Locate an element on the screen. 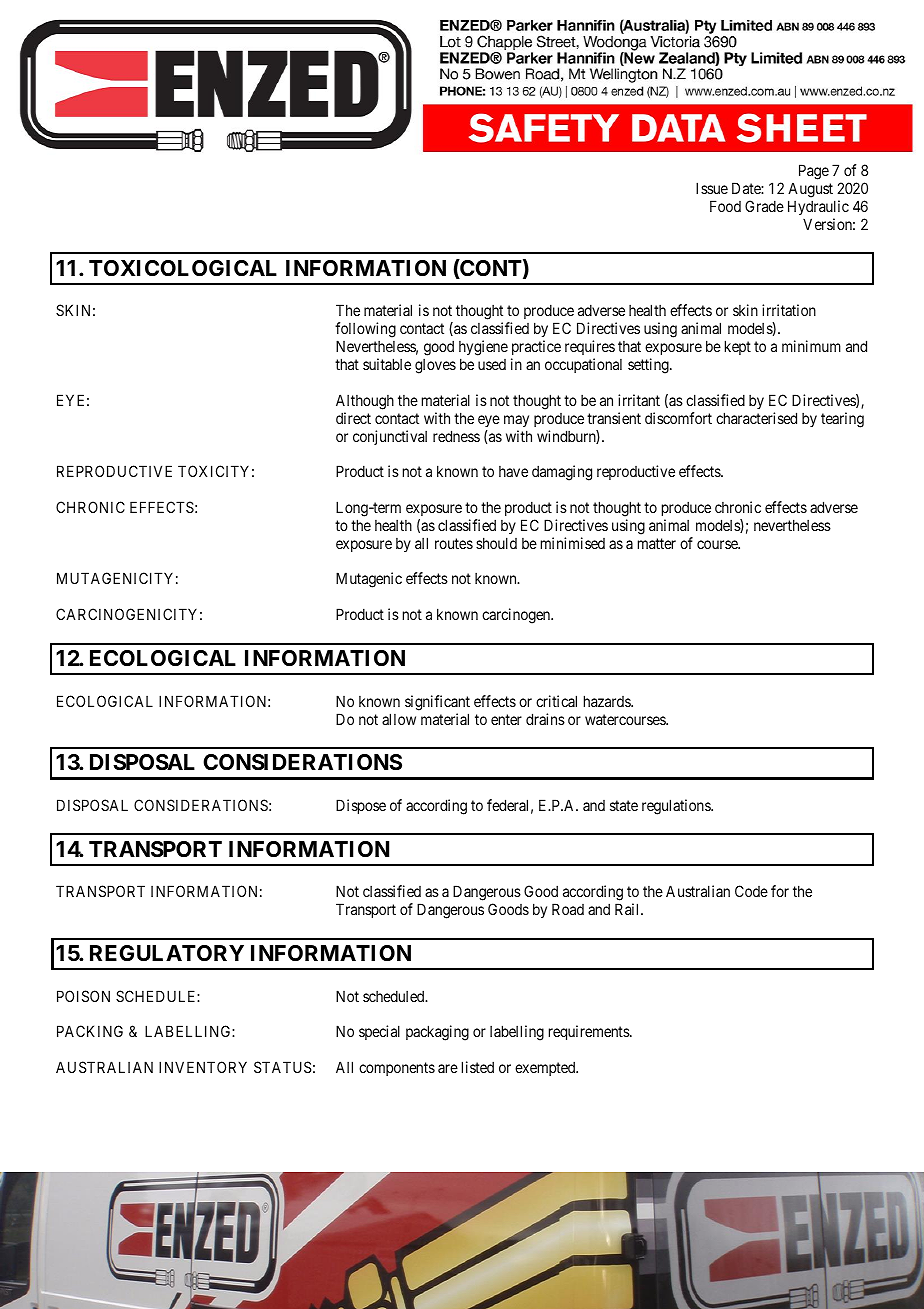 This screenshot has height=1309, width=924. gloves is located at coordinates (435, 366).
